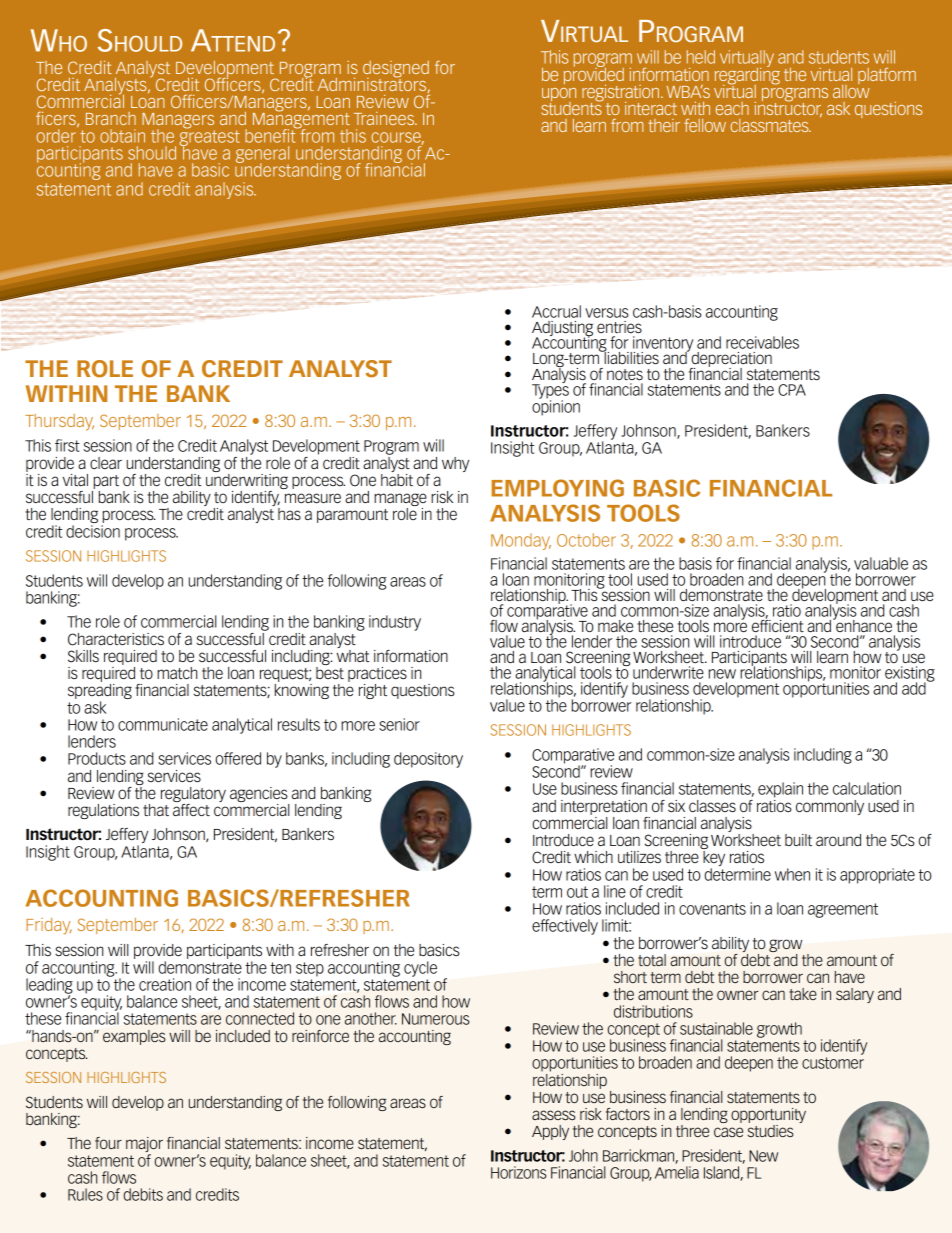 This screenshot has width=952, height=1233. What do you see at coordinates (428, 760) in the screenshot?
I see `depository` at bounding box center [428, 760].
